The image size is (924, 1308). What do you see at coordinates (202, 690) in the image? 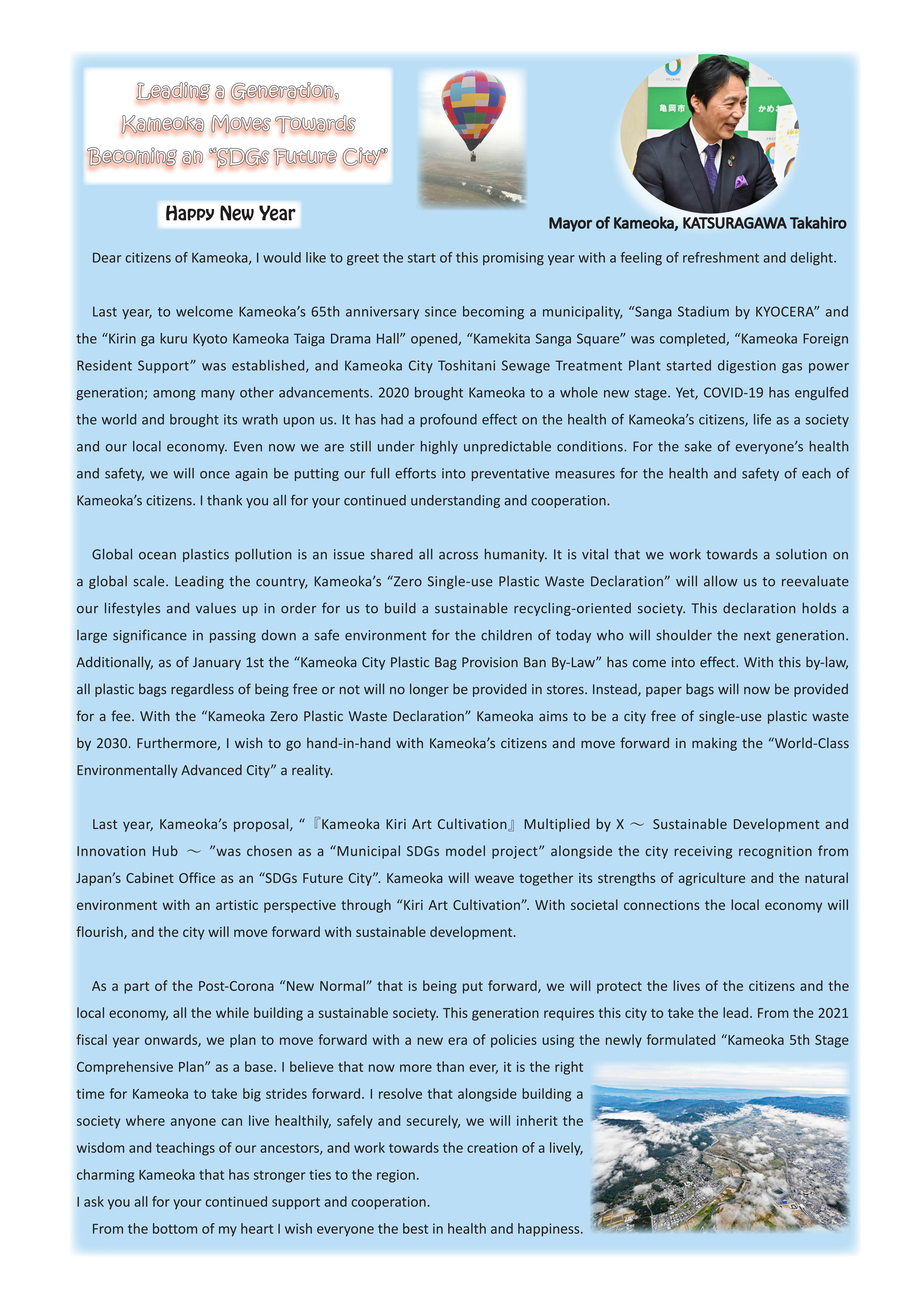
I see `regardless` at bounding box center [202, 690].
